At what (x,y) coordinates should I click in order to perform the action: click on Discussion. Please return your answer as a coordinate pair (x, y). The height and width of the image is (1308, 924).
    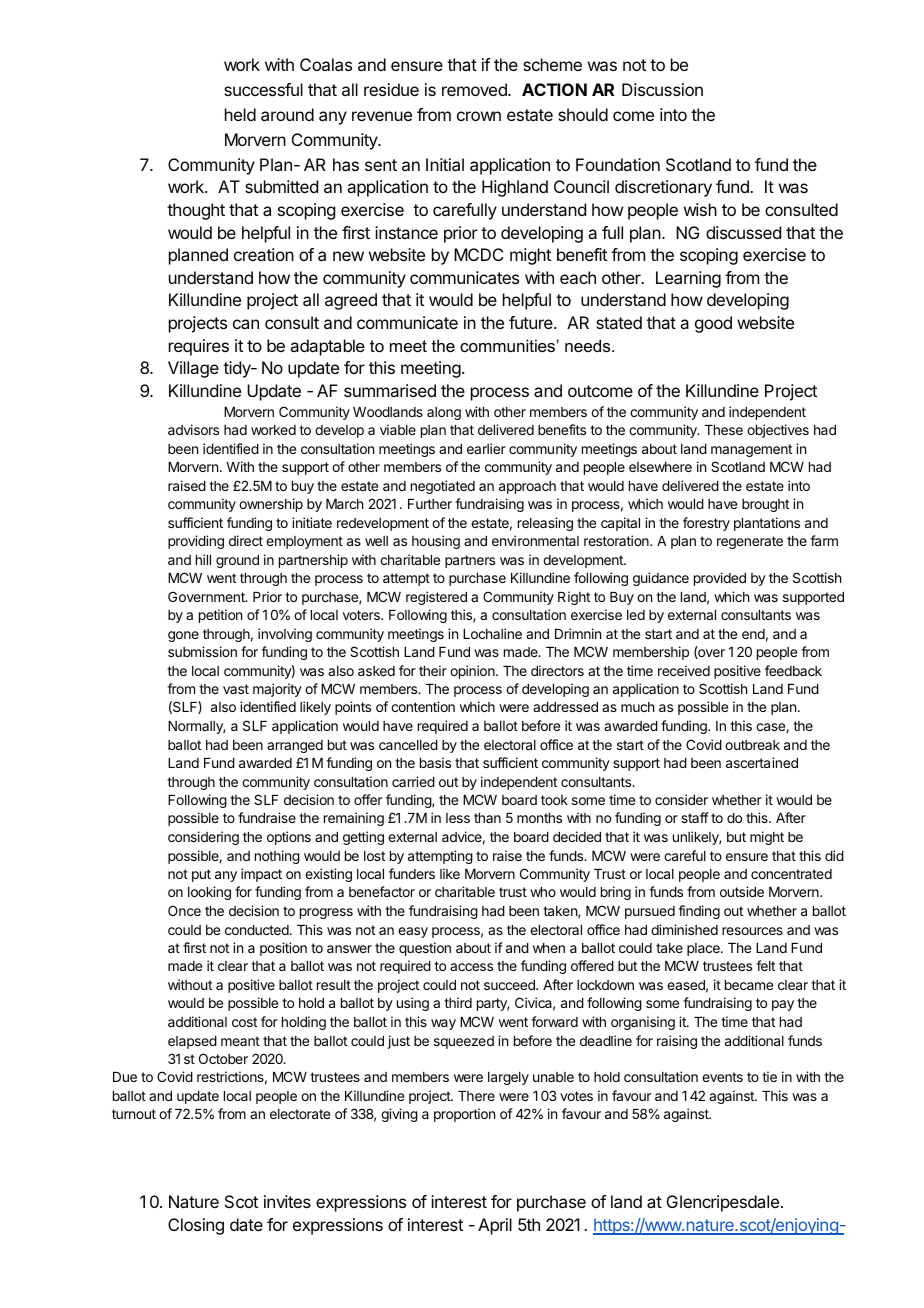
    Looking at the image, I should click on (662, 89).
